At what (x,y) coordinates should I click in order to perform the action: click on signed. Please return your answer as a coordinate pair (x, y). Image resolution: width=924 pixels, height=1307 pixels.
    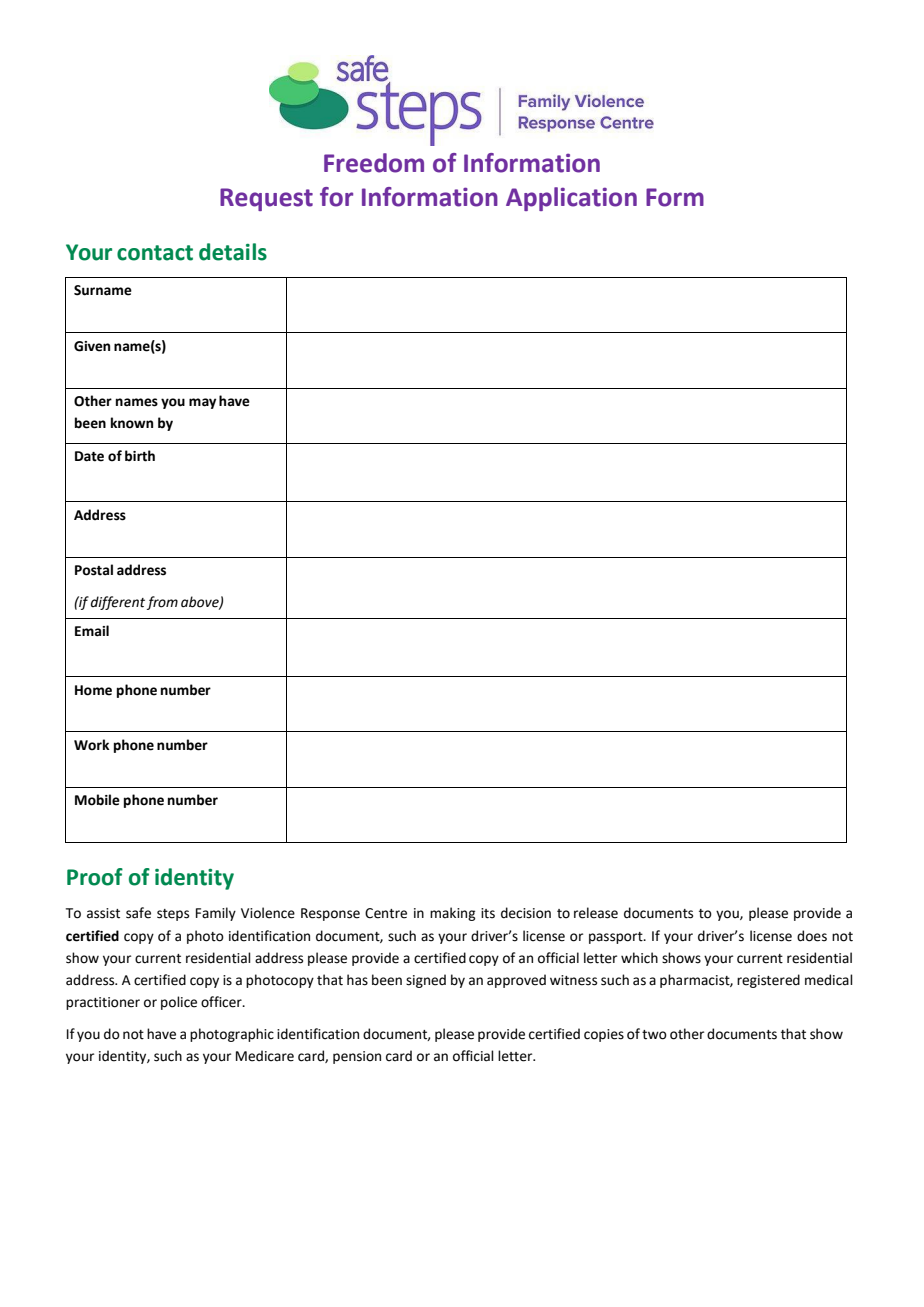
    Looking at the image, I should click on (426, 981).
